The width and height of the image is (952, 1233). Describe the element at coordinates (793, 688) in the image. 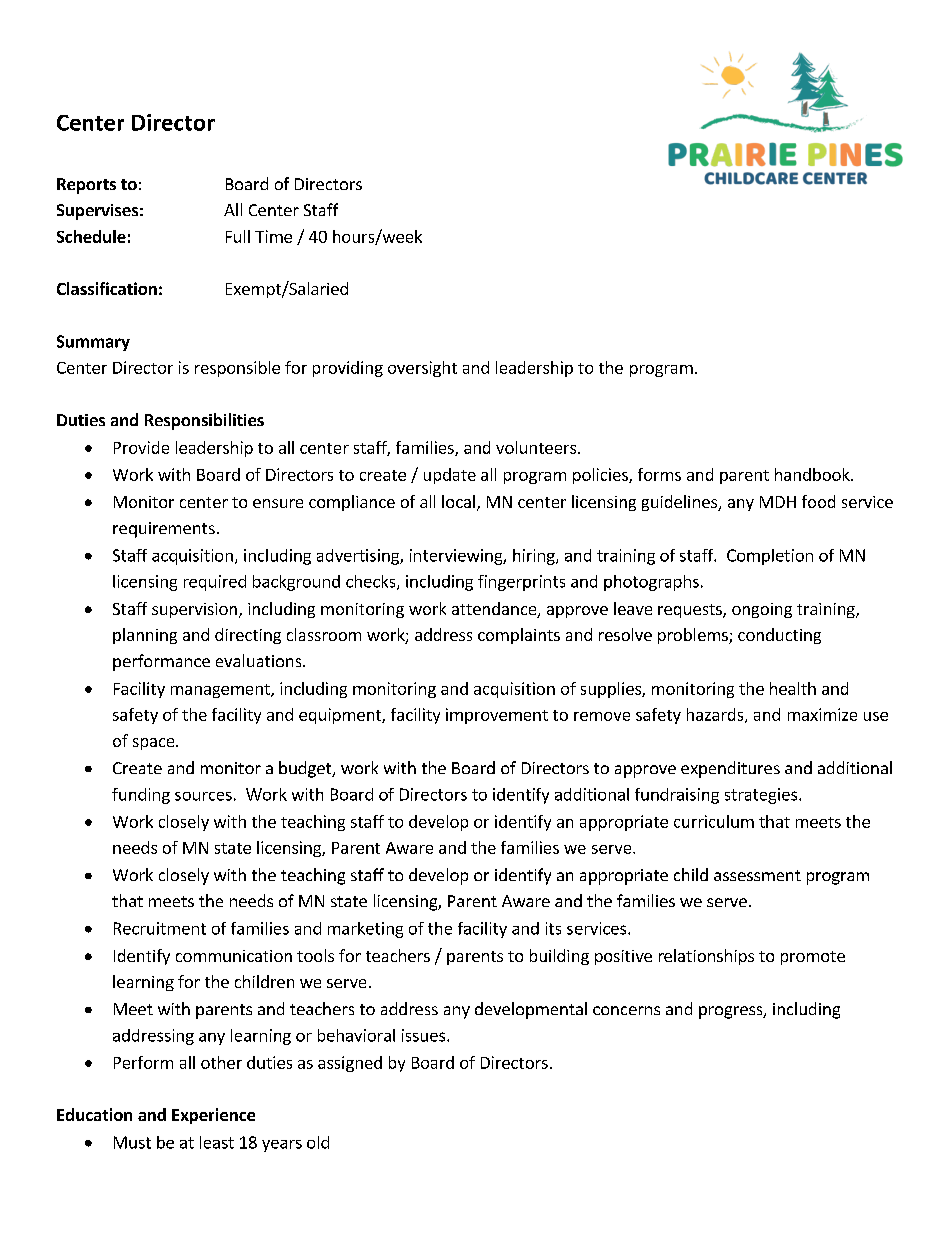

I see `health` at that location.
